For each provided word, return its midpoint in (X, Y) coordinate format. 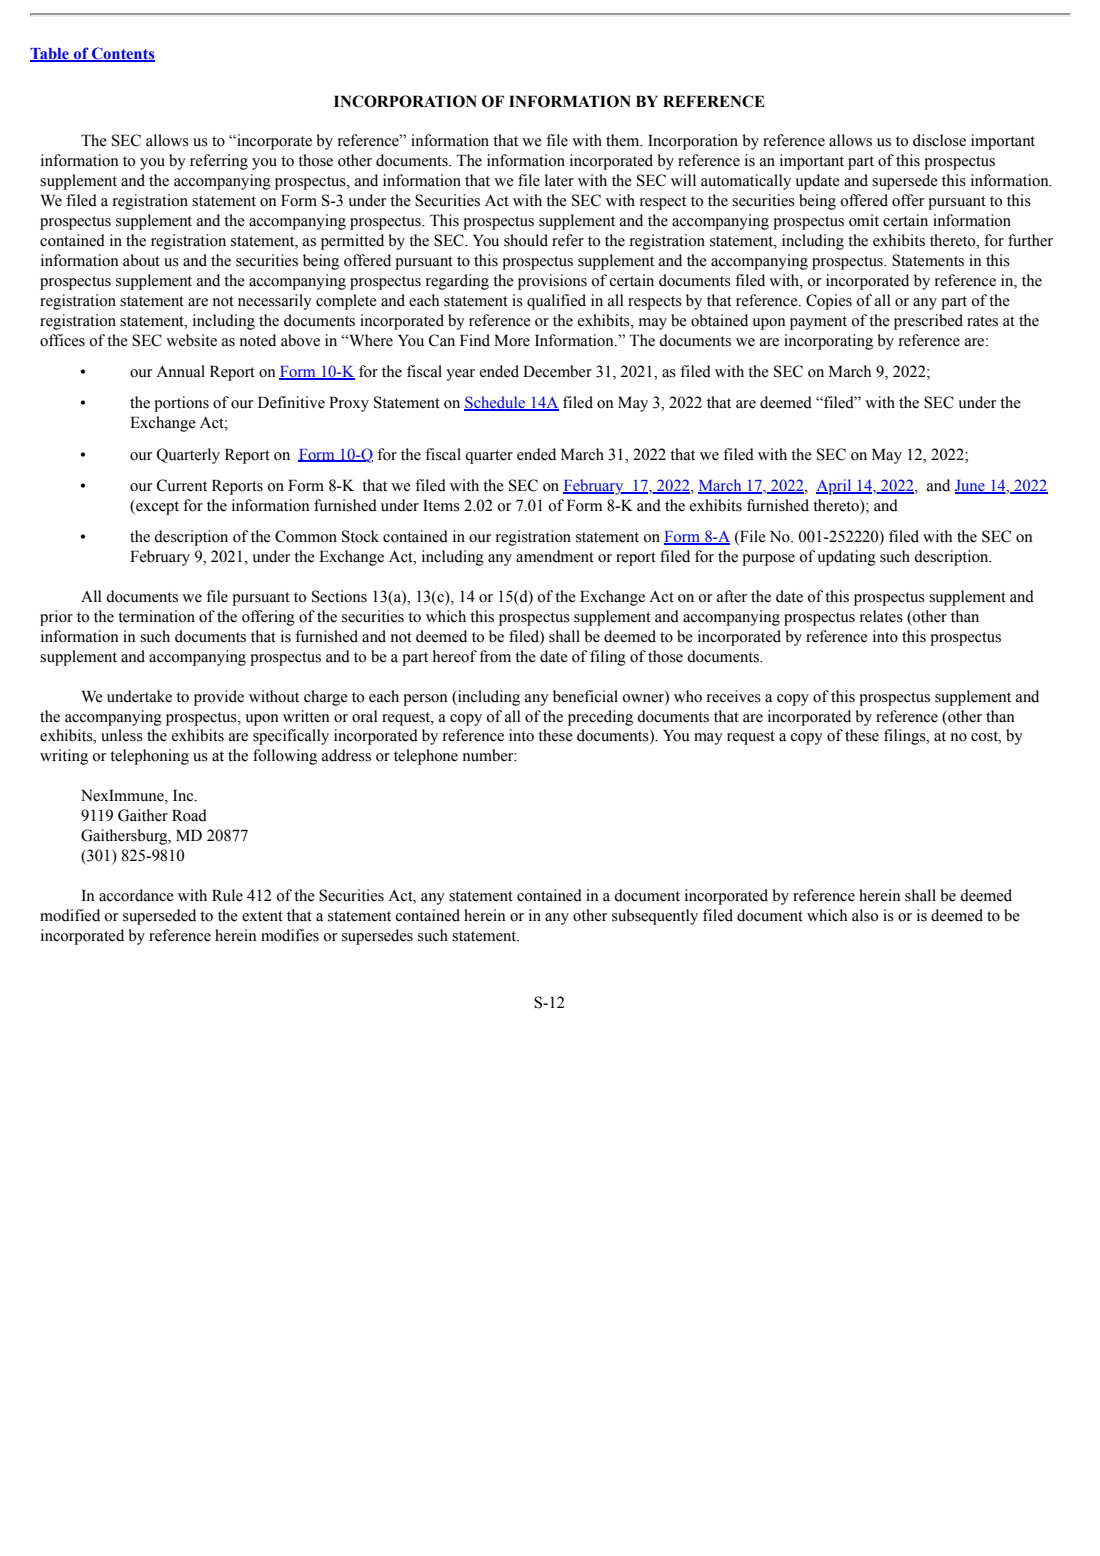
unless (122, 735)
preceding (600, 718)
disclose (939, 140)
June (971, 486)
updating (846, 558)
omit (864, 220)
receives (734, 696)
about (141, 260)
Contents (122, 54)
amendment (555, 556)
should (526, 240)
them (624, 140)
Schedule (496, 403)
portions (181, 404)
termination (156, 616)
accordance (136, 895)
